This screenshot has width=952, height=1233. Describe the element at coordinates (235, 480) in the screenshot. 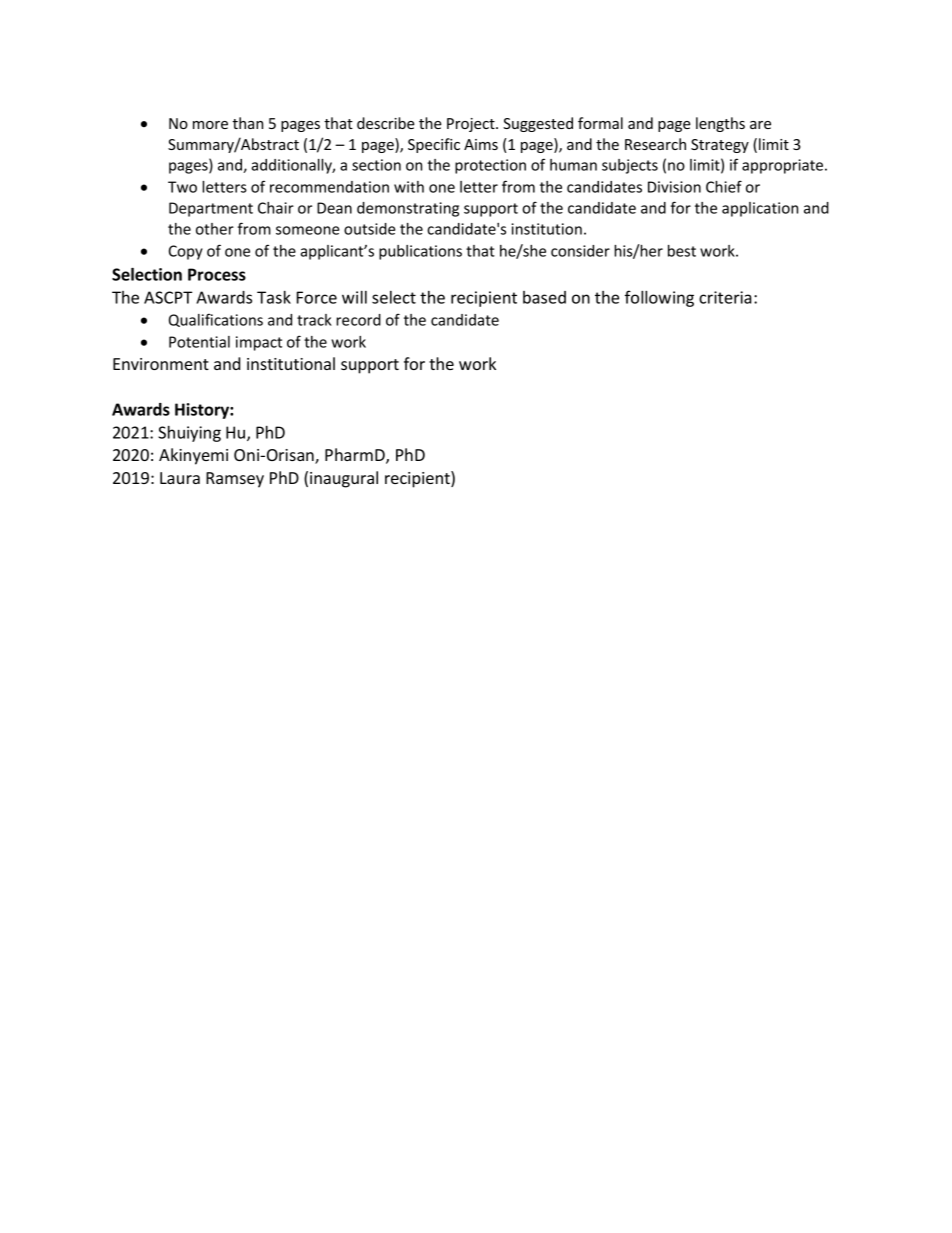

I see `Ramsey` at that location.
